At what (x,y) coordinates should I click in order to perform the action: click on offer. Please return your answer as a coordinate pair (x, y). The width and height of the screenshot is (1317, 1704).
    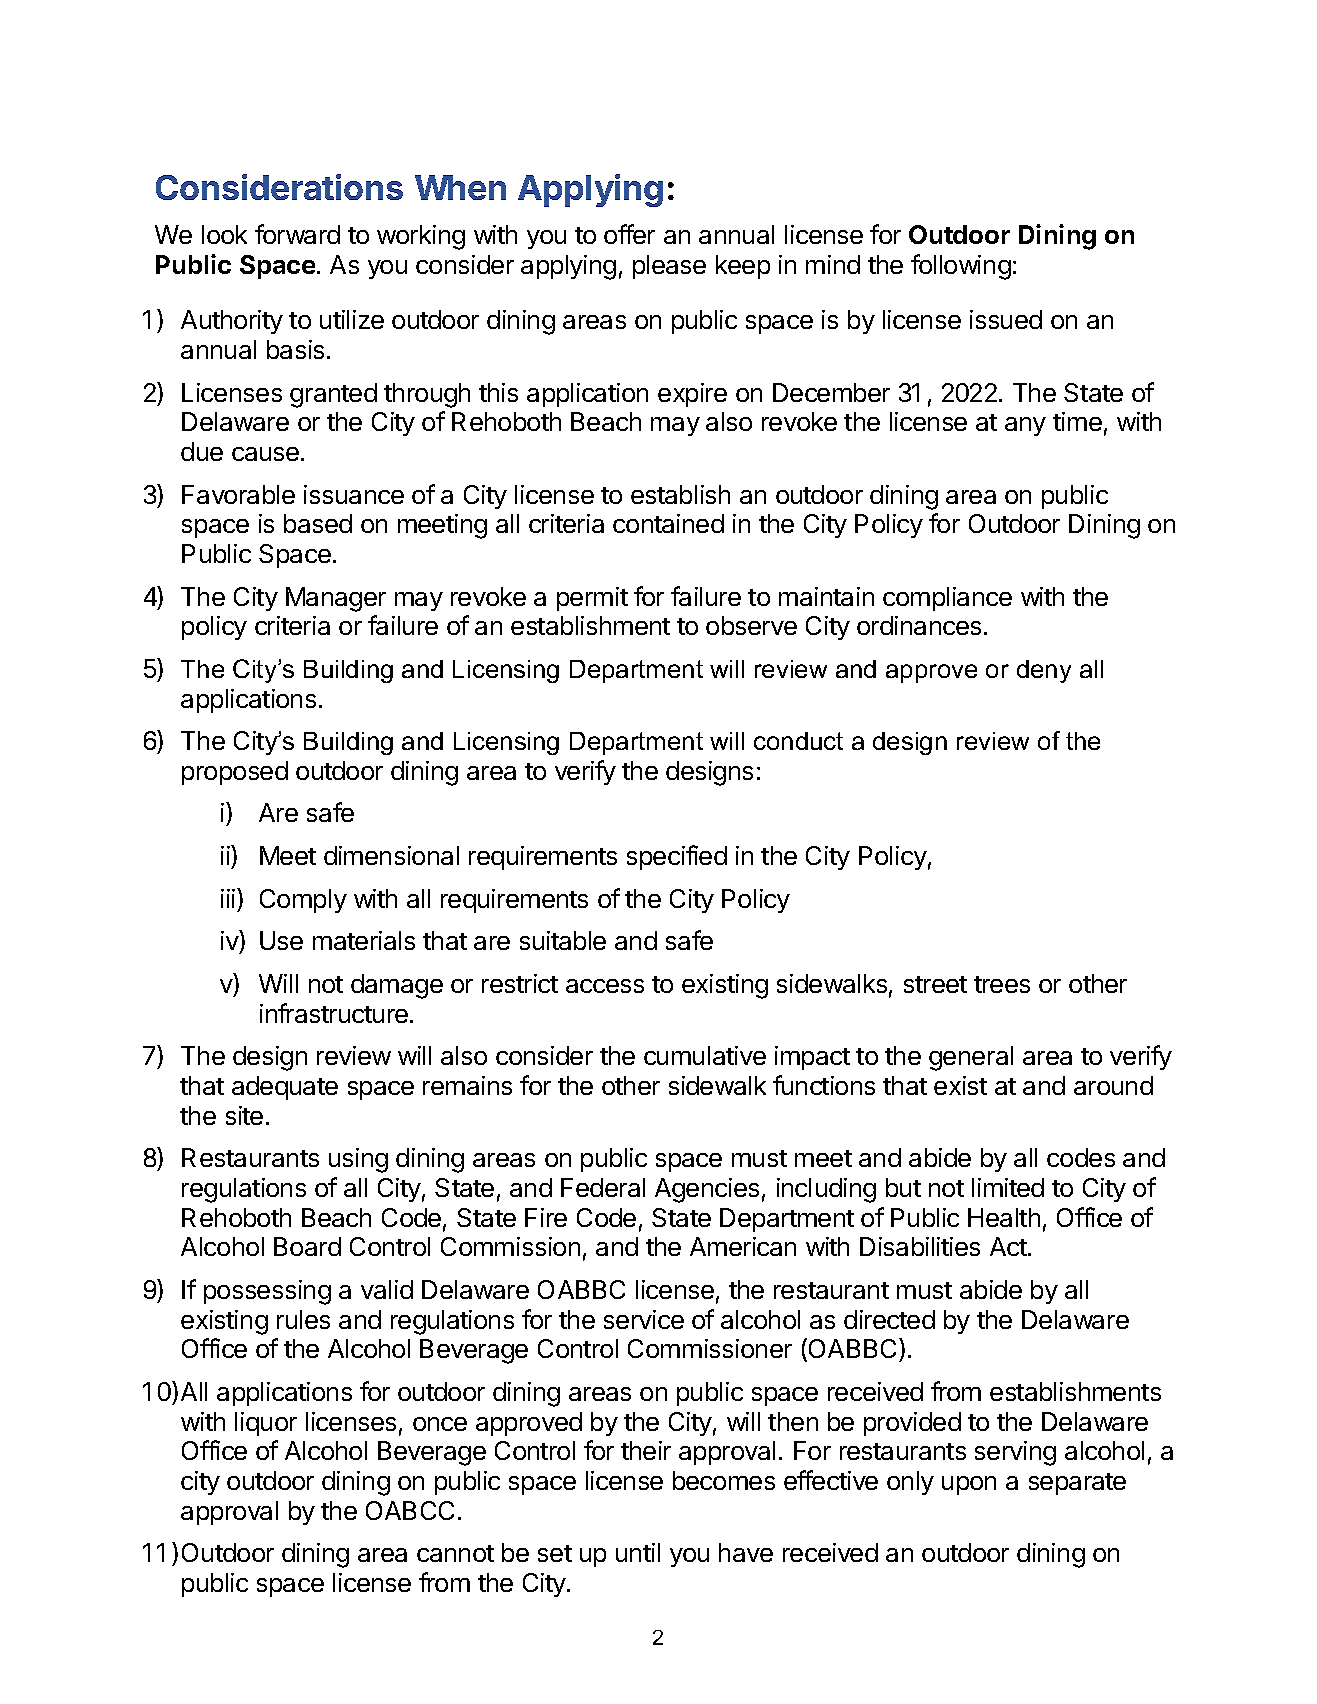
    Looking at the image, I should click on (629, 234).
